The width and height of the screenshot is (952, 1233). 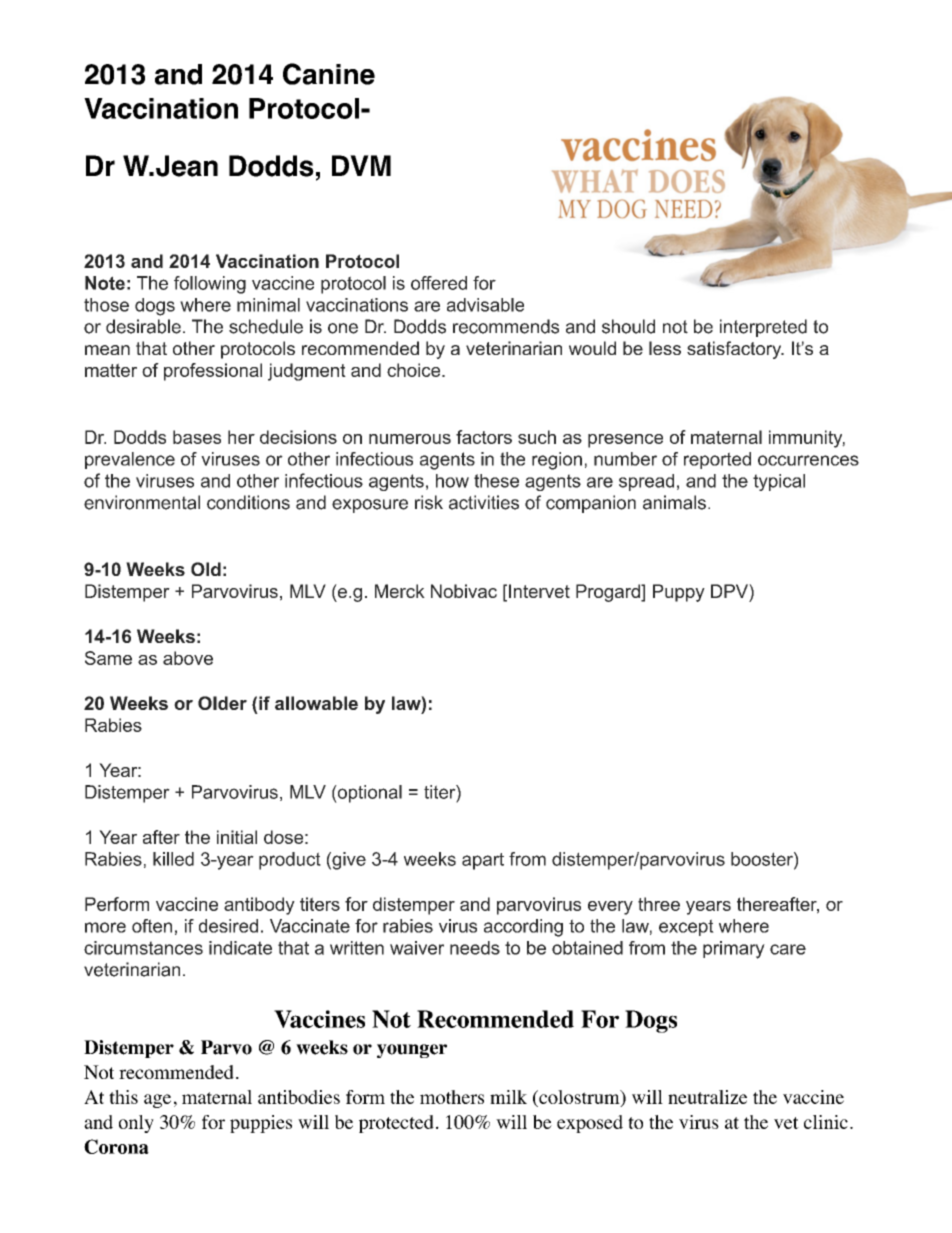 What do you see at coordinates (763, 328) in the screenshot?
I see `interpreted` at bounding box center [763, 328].
